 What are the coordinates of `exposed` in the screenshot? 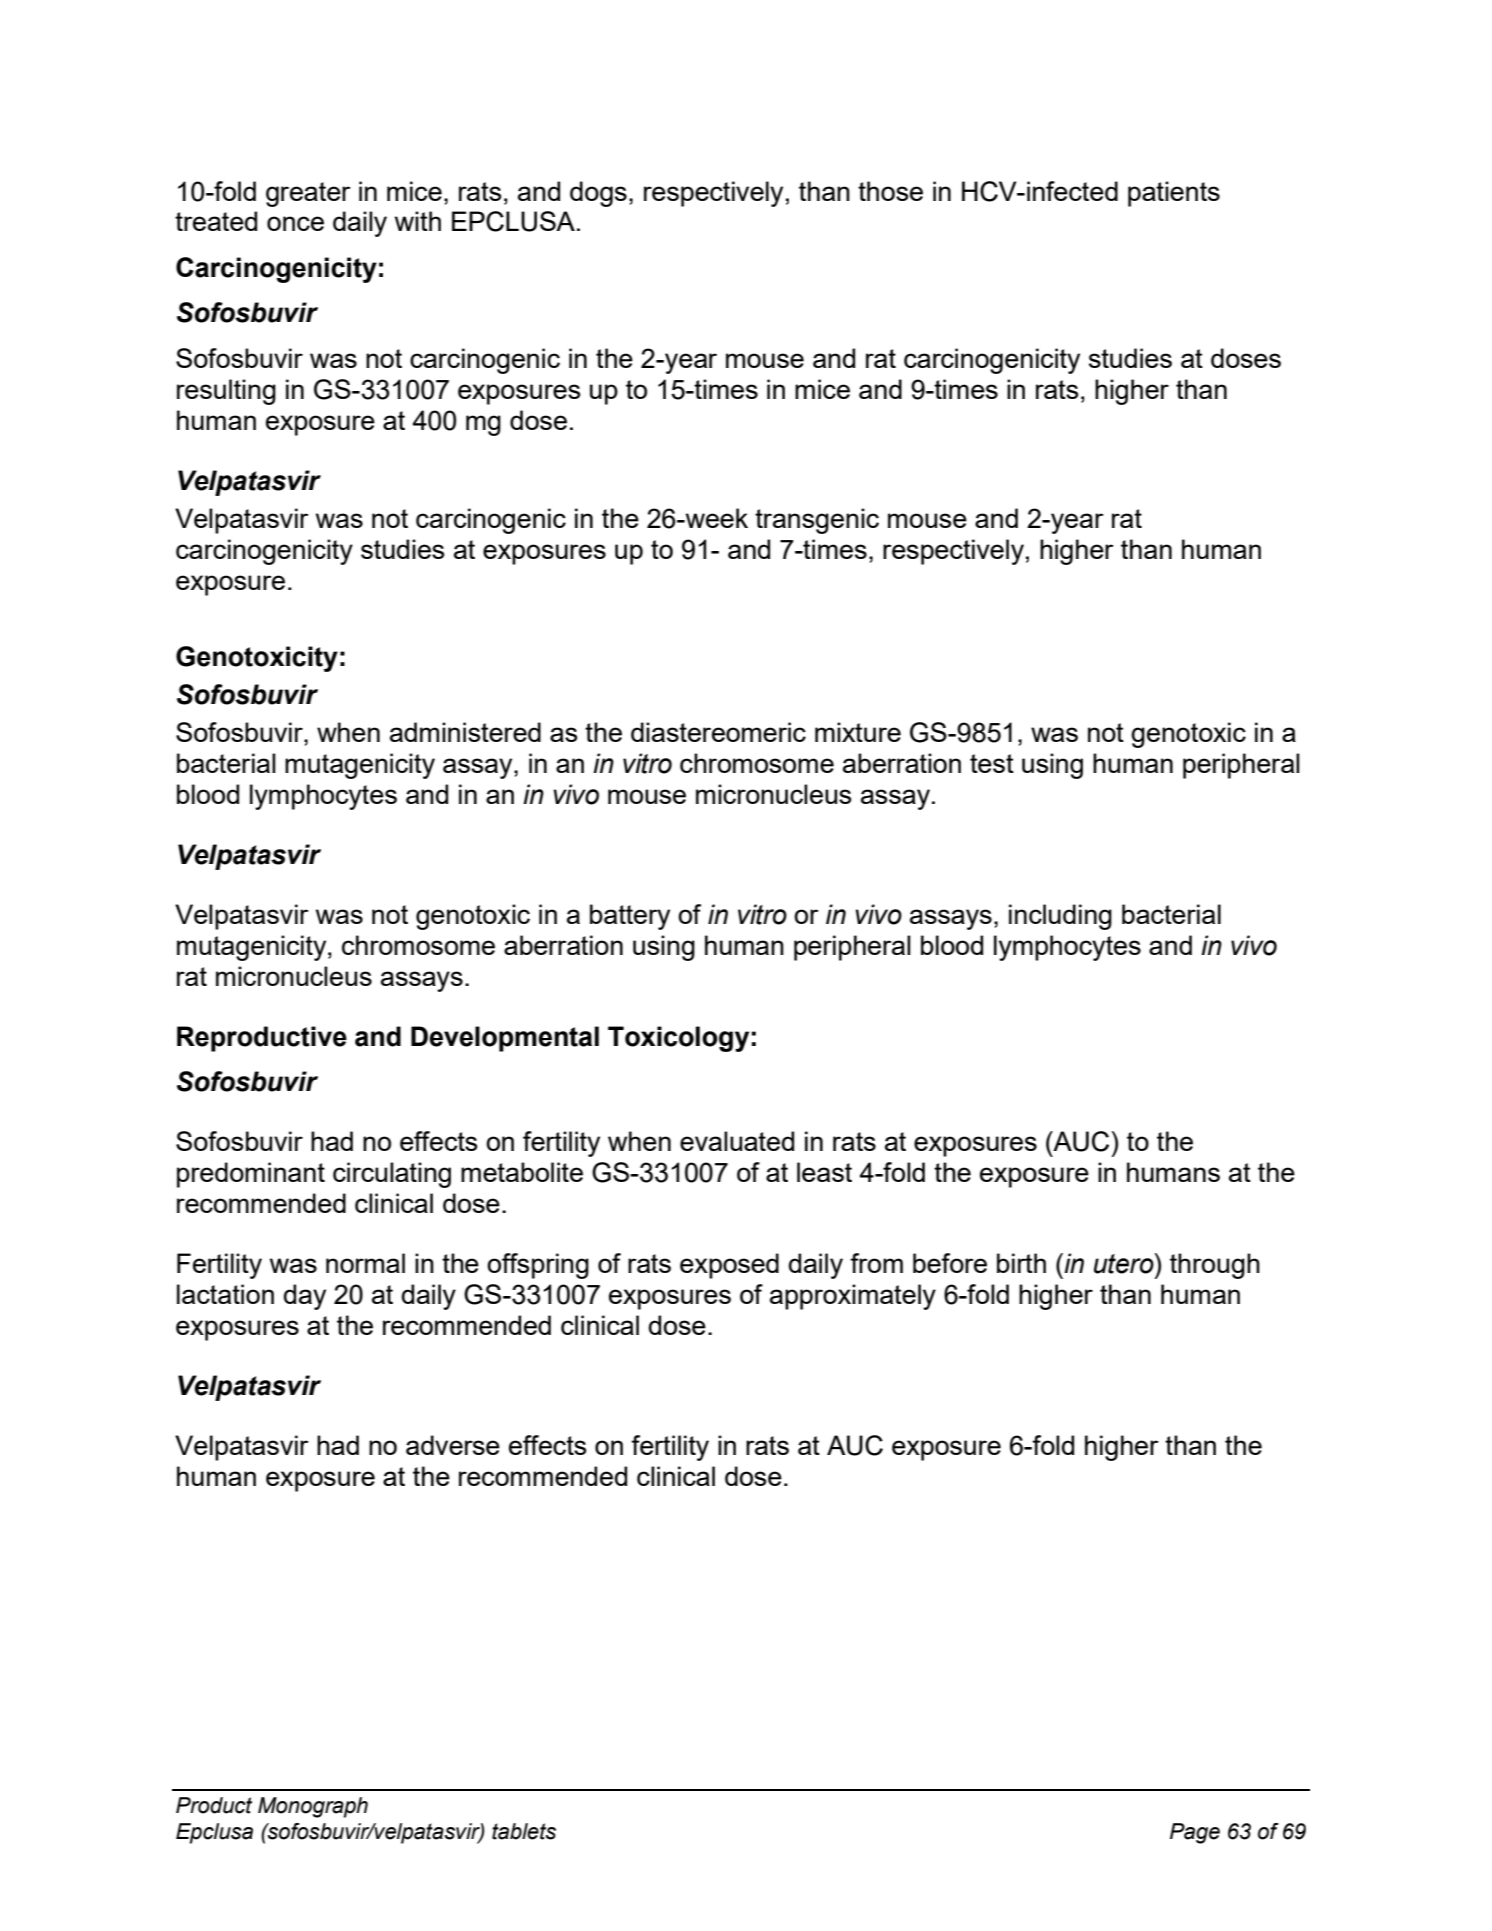 It's located at (729, 1266).
